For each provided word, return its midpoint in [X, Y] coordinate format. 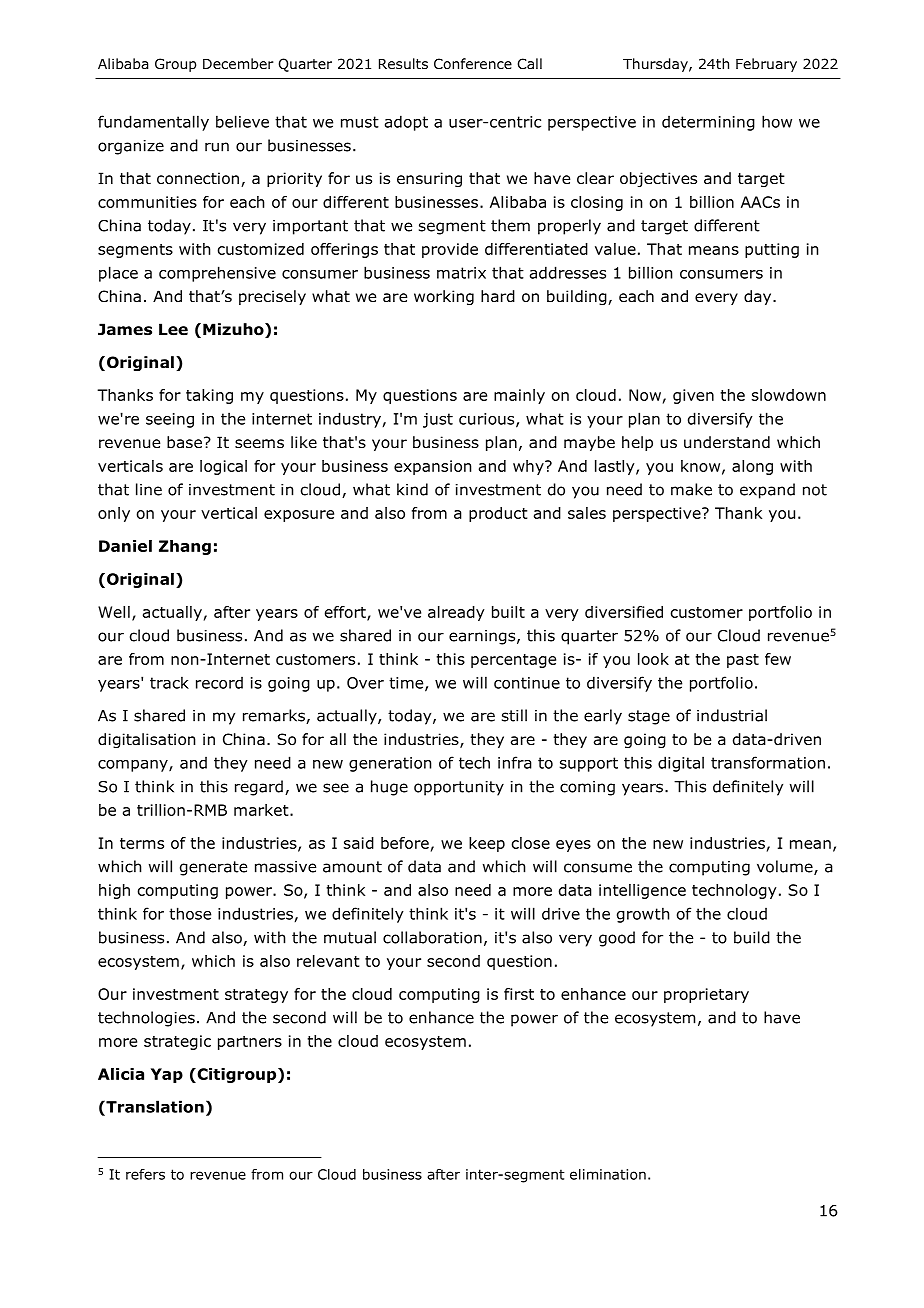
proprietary [706, 995]
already [456, 613]
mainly [519, 396]
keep [487, 844]
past [743, 661]
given [693, 396]
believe [242, 121]
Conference [473, 64]
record [219, 683]
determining [708, 123]
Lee [173, 329]
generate [213, 868]
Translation [154, 1106]
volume [786, 867]
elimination [608, 1174]
